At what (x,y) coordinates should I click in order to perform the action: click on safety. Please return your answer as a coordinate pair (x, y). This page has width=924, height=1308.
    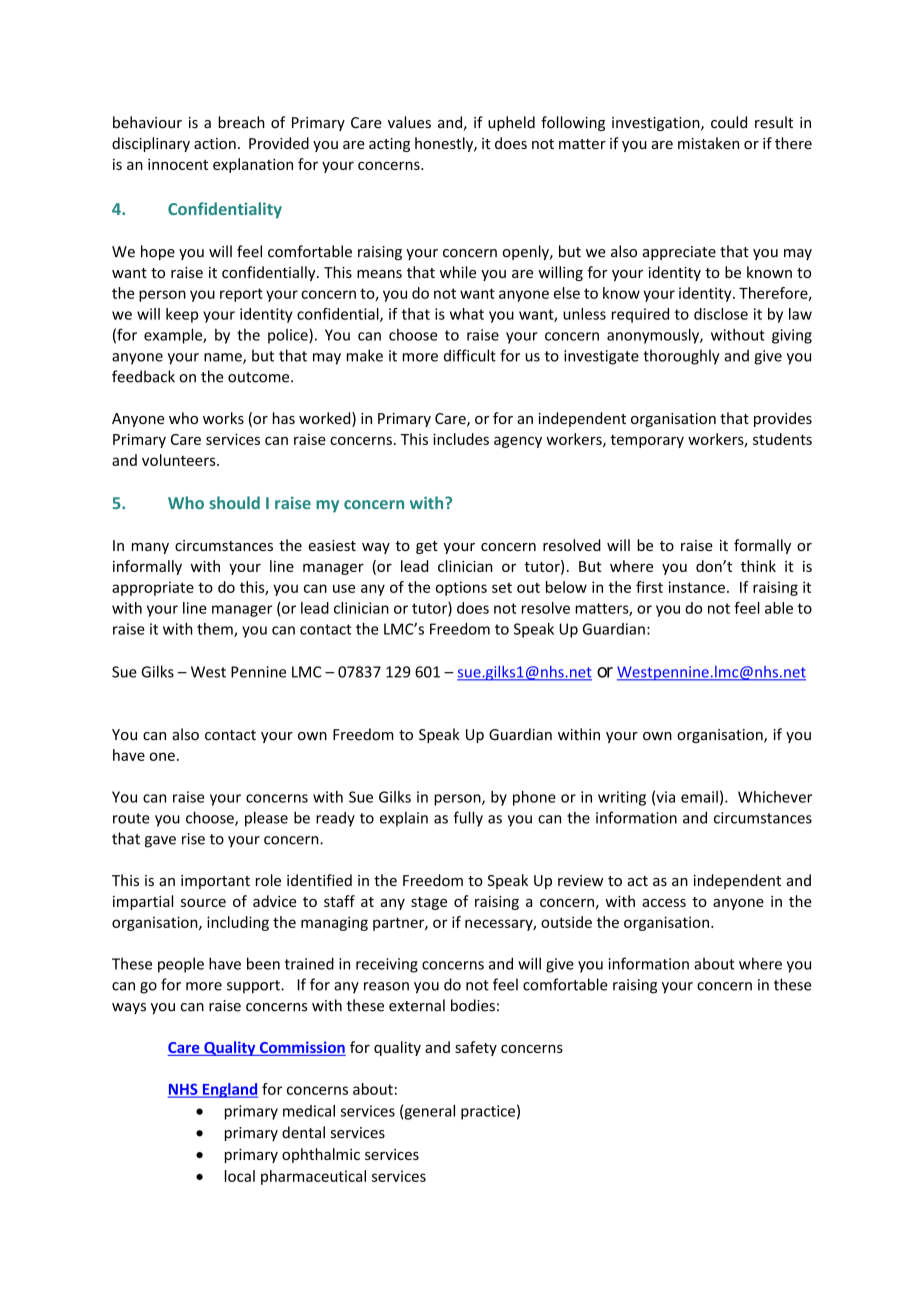
    Looking at the image, I should click on (476, 1048).
